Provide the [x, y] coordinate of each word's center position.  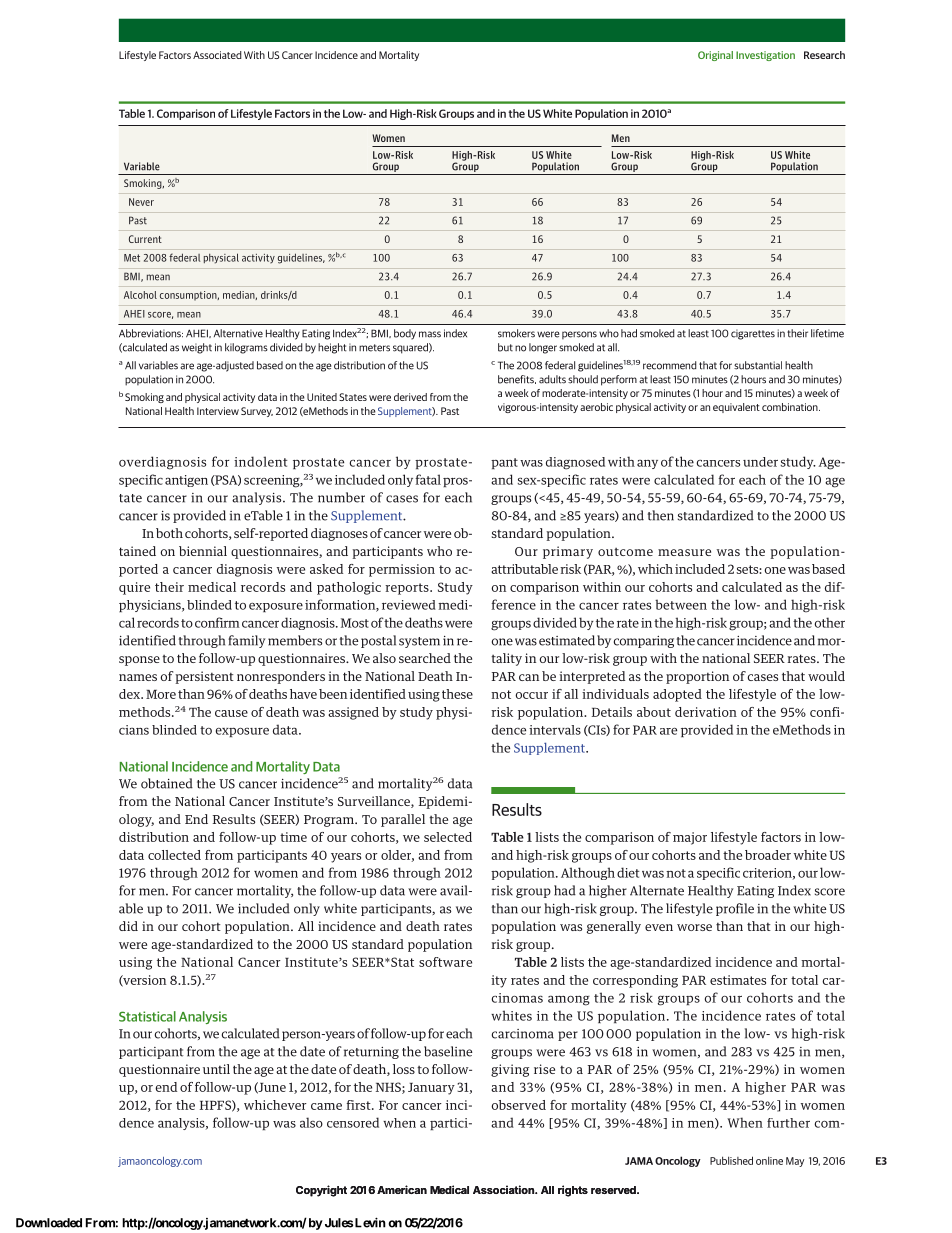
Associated [217, 55]
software [445, 962]
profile [735, 909]
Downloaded [49, 1223]
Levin [370, 1222]
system [419, 642]
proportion [697, 677]
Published [731, 1160]
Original [715, 56]
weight [197, 348]
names [138, 677]
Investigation [765, 56]
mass [430, 334]
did [128, 926]
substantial [758, 365]
